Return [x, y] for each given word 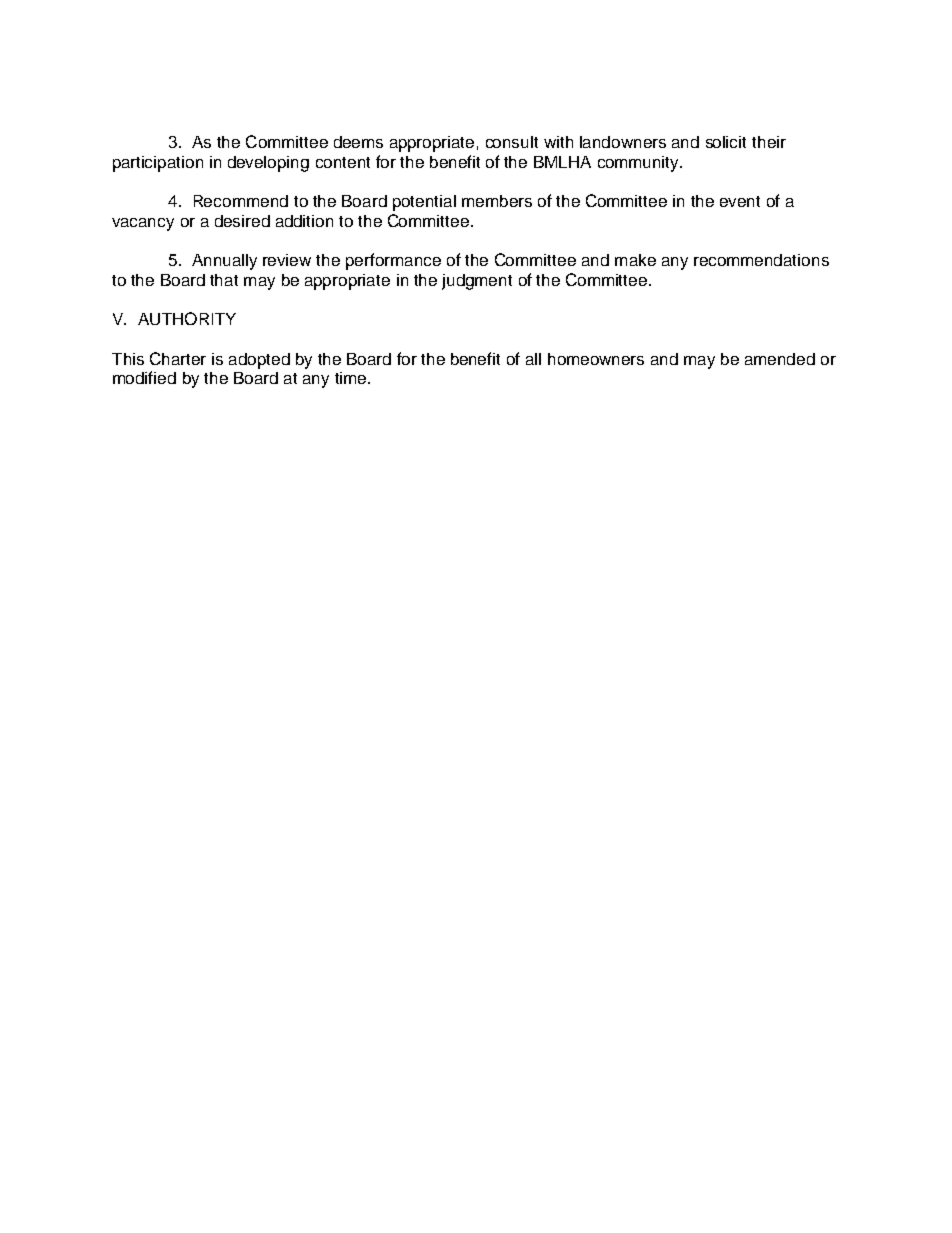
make [635, 260]
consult [512, 142]
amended [780, 359]
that [224, 280]
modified [144, 377]
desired [242, 221]
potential [424, 203]
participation [158, 164]
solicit [726, 142]
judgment [477, 282]
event [740, 201]
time [352, 378]
